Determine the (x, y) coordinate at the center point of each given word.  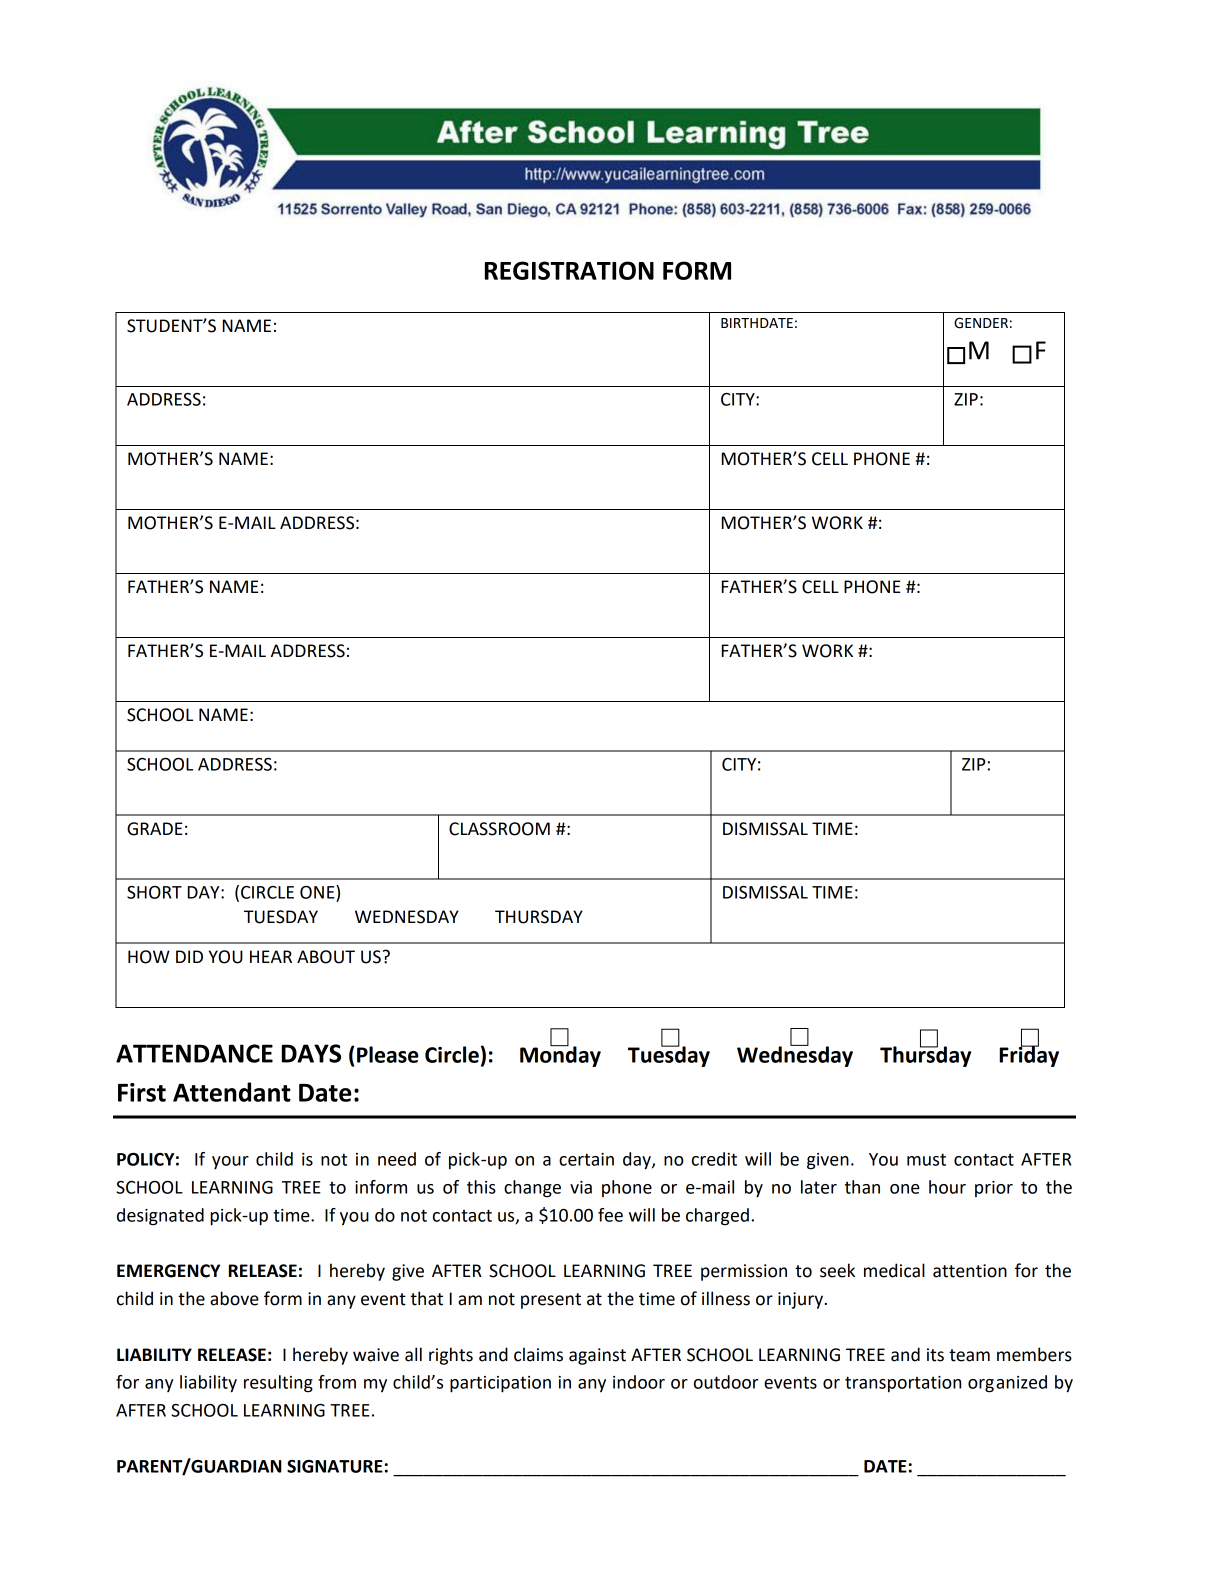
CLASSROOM (499, 829)
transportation (903, 1384)
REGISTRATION (569, 270)
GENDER (981, 323)
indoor (639, 1382)
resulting (278, 1384)
